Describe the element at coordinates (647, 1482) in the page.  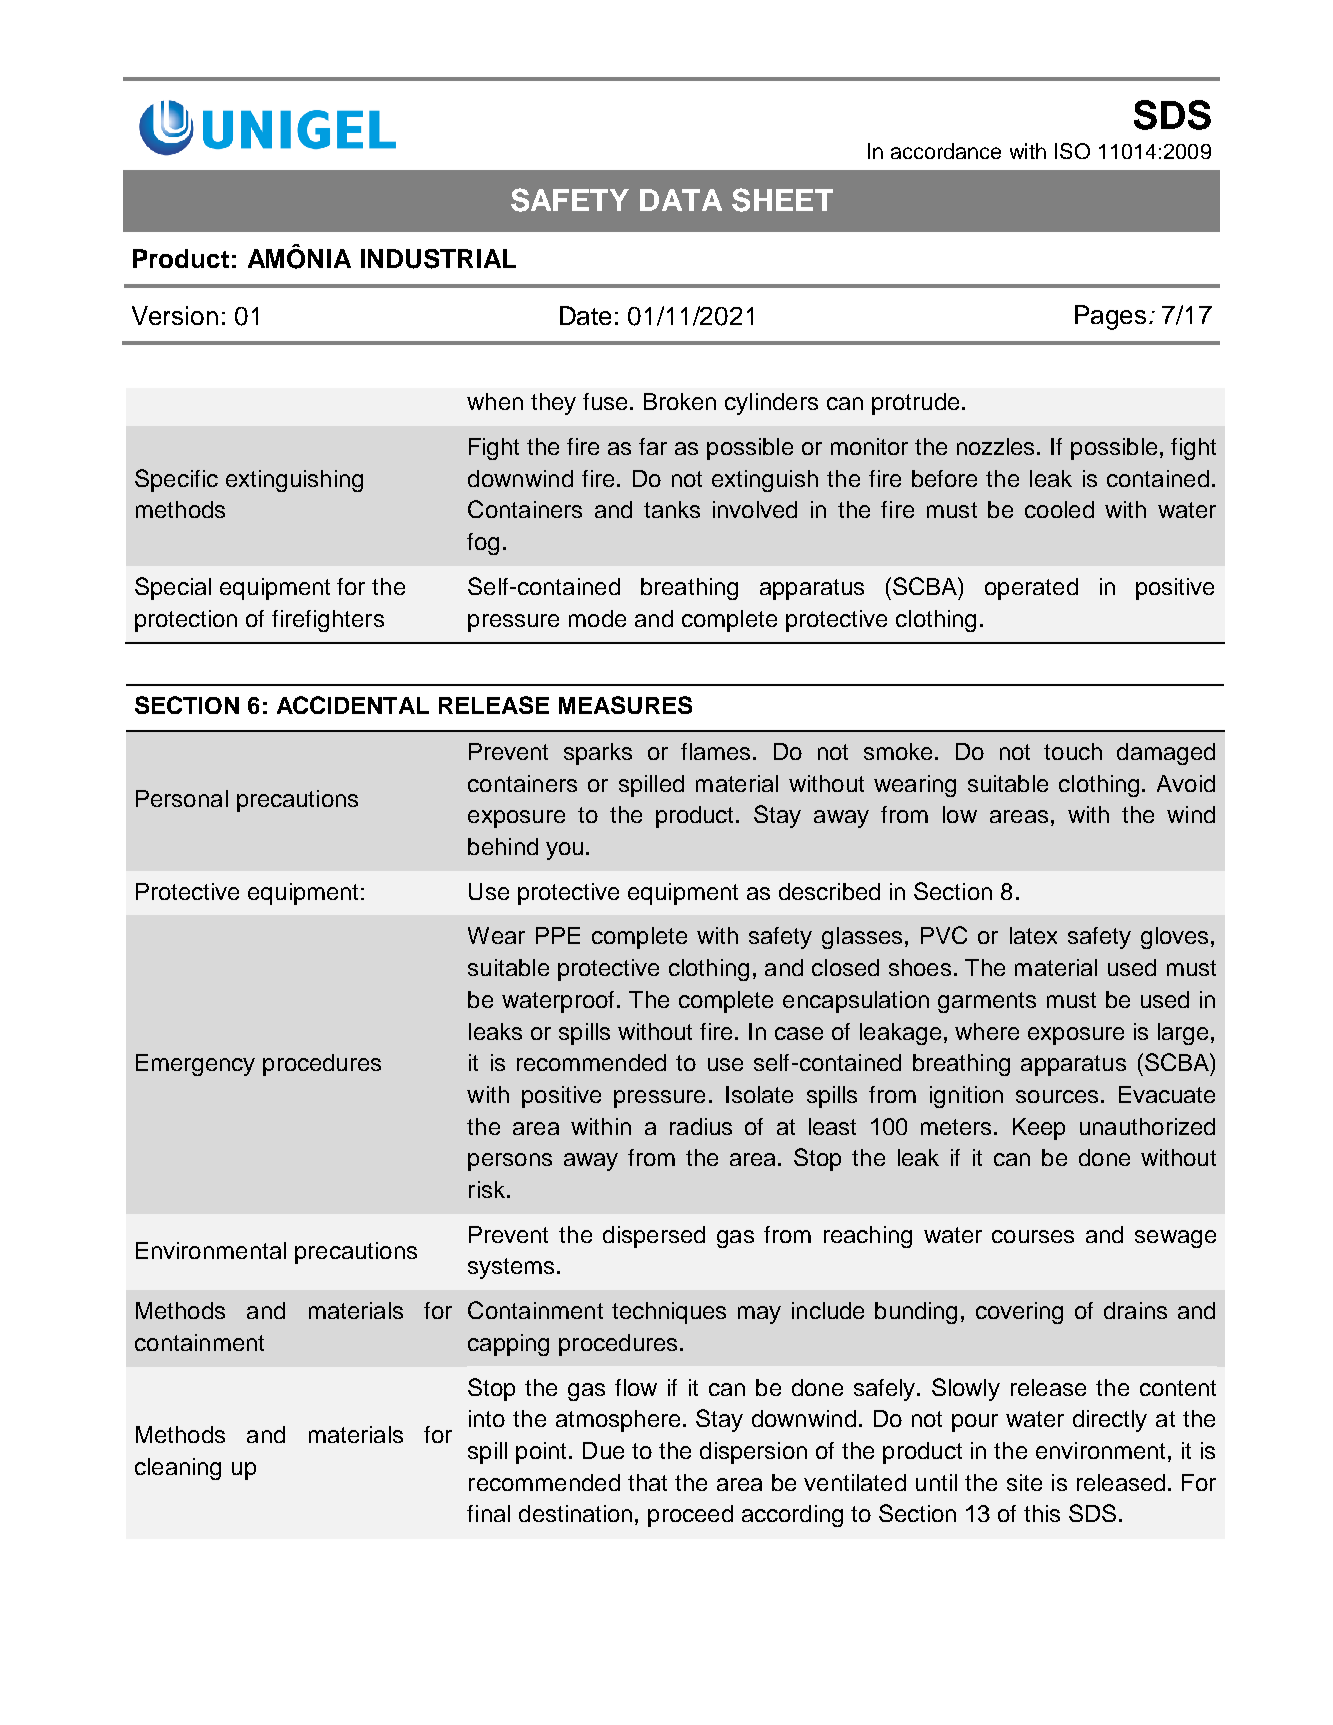
I see `that` at that location.
